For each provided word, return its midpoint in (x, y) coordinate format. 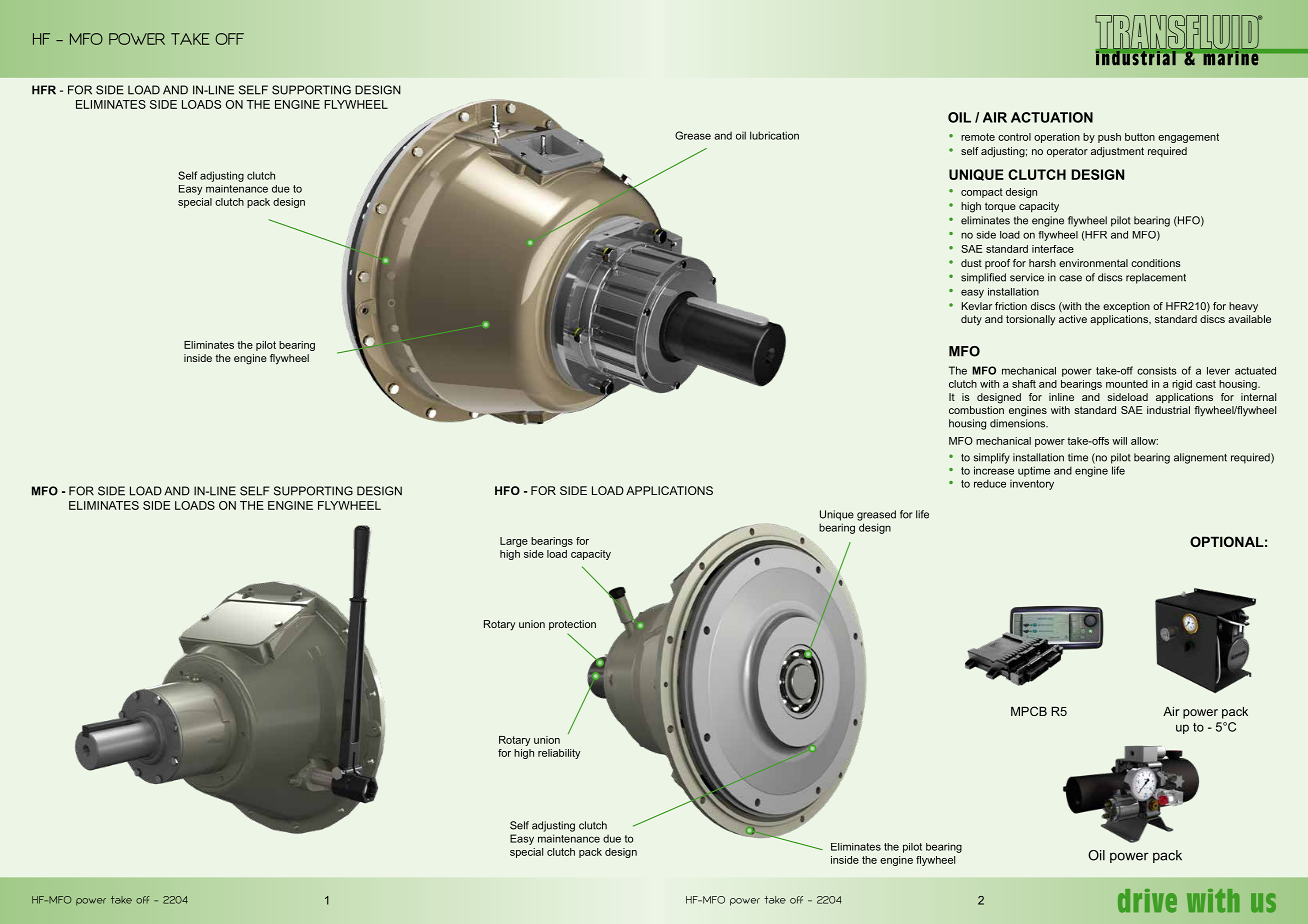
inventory (1032, 485)
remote (978, 137)
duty (971, 320)
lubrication (774, 135)
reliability (559, 754)
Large (514, 542)
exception (1126, 307)
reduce (990, 483)
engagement (1188, 138)
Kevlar (976, 306)
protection (572, 625)
